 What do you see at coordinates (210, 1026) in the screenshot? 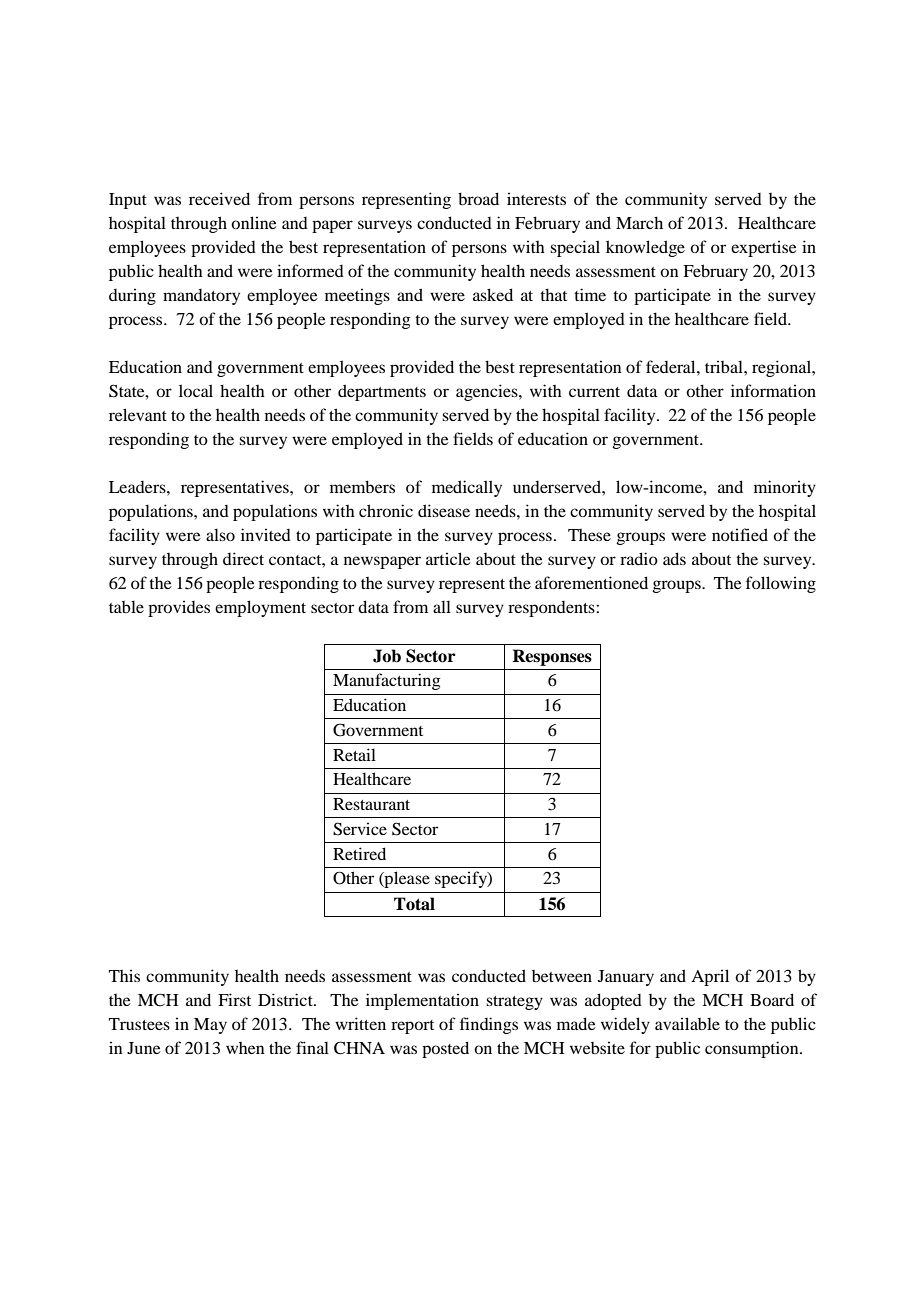
I see `May` at bounding box center [210, 1026].
